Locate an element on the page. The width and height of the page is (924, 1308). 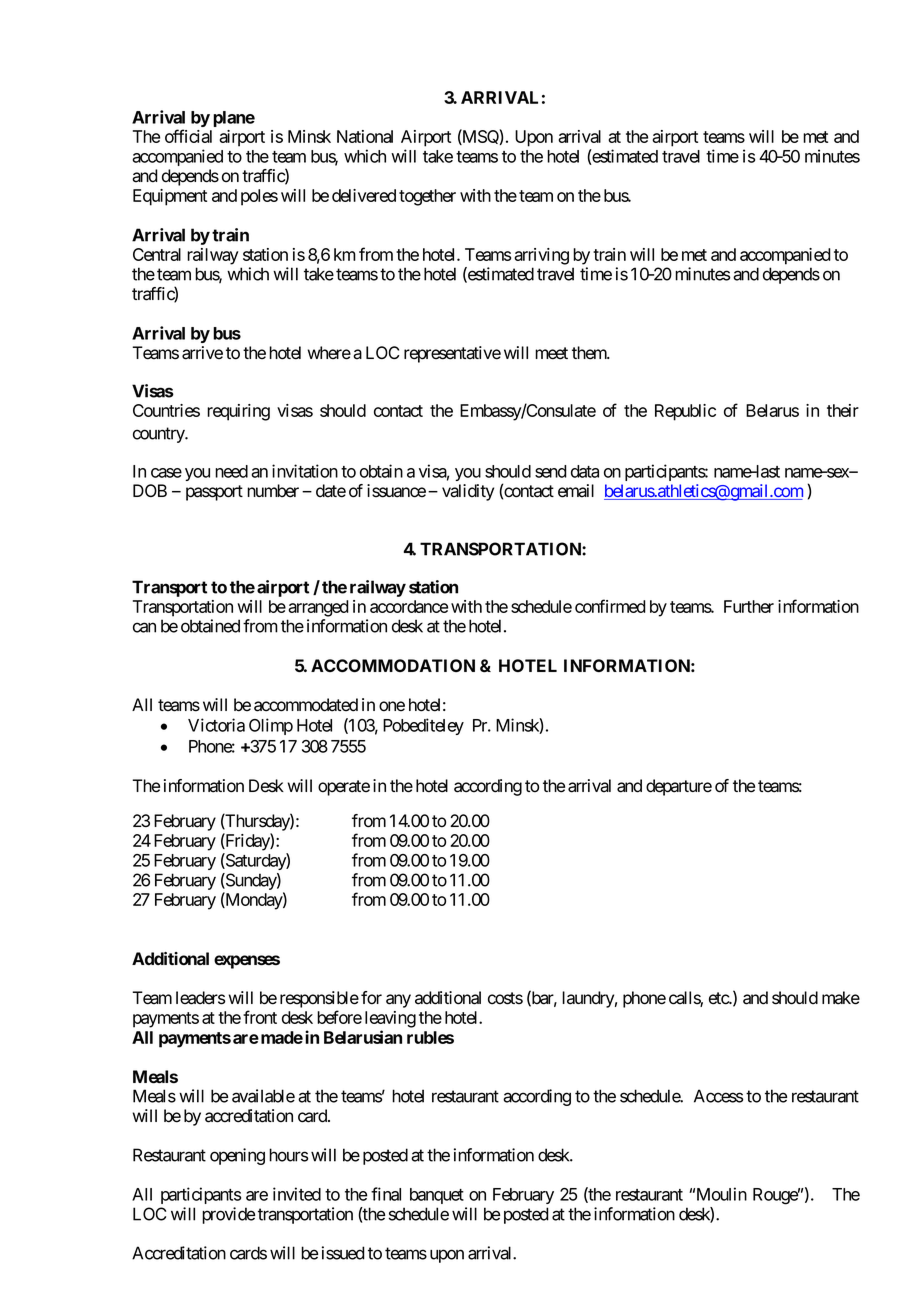
banquet is located at coordinates (437, 1196).
